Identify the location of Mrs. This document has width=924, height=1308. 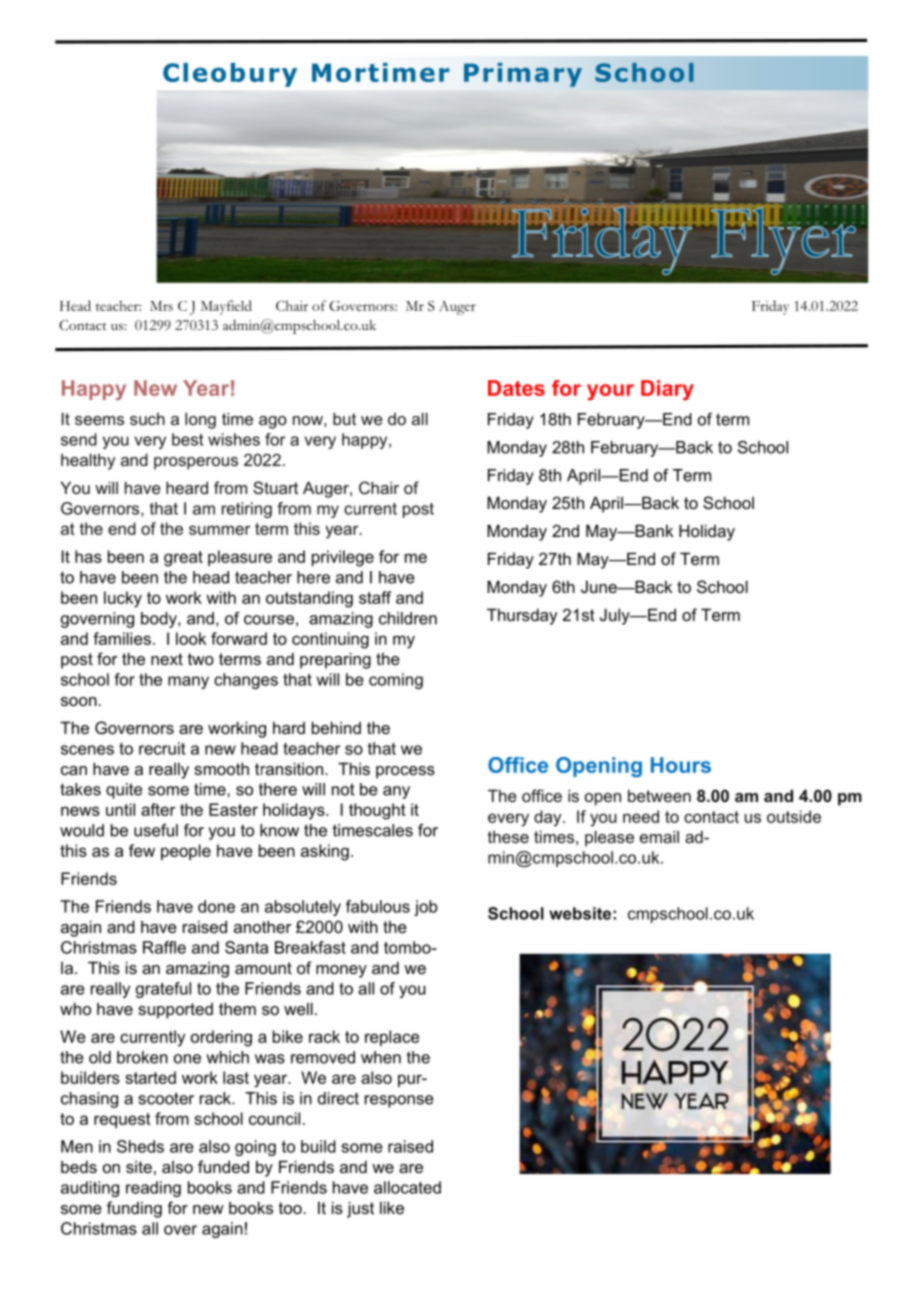
(161, 306).
